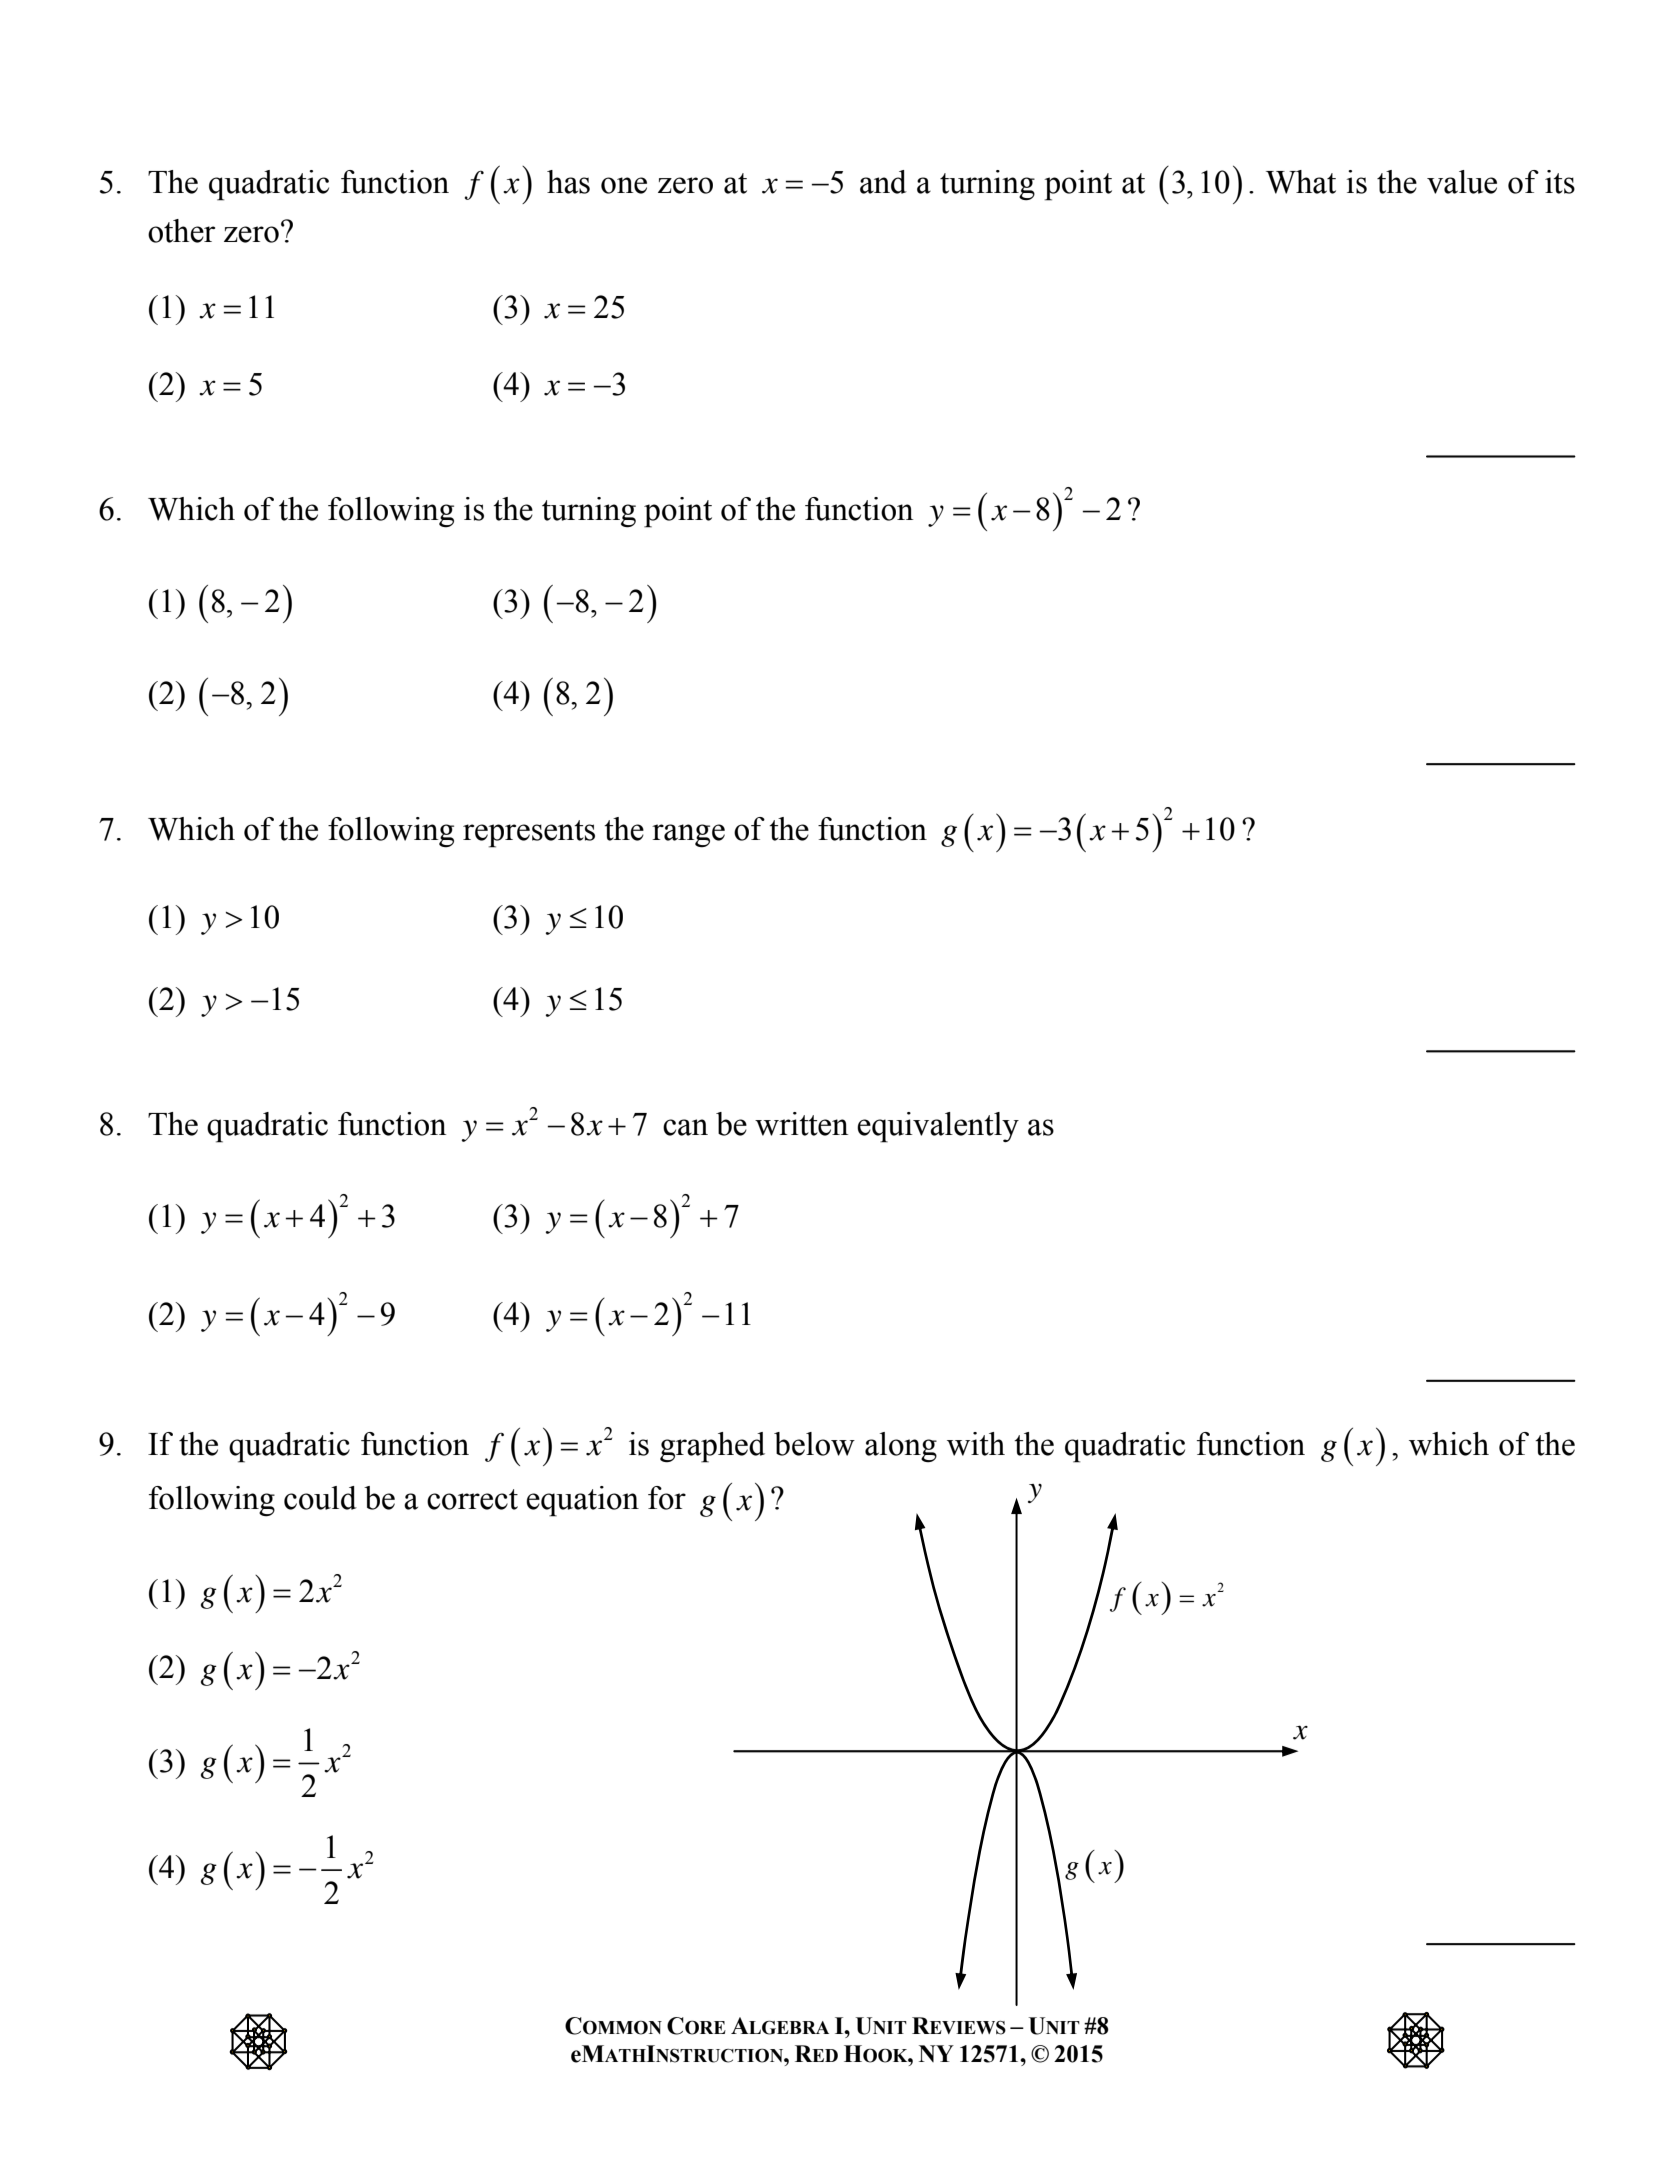 This document has width=1674, height=2166. Describe the element at coordinates (181, 231) in the document. I see `other` at that location.
